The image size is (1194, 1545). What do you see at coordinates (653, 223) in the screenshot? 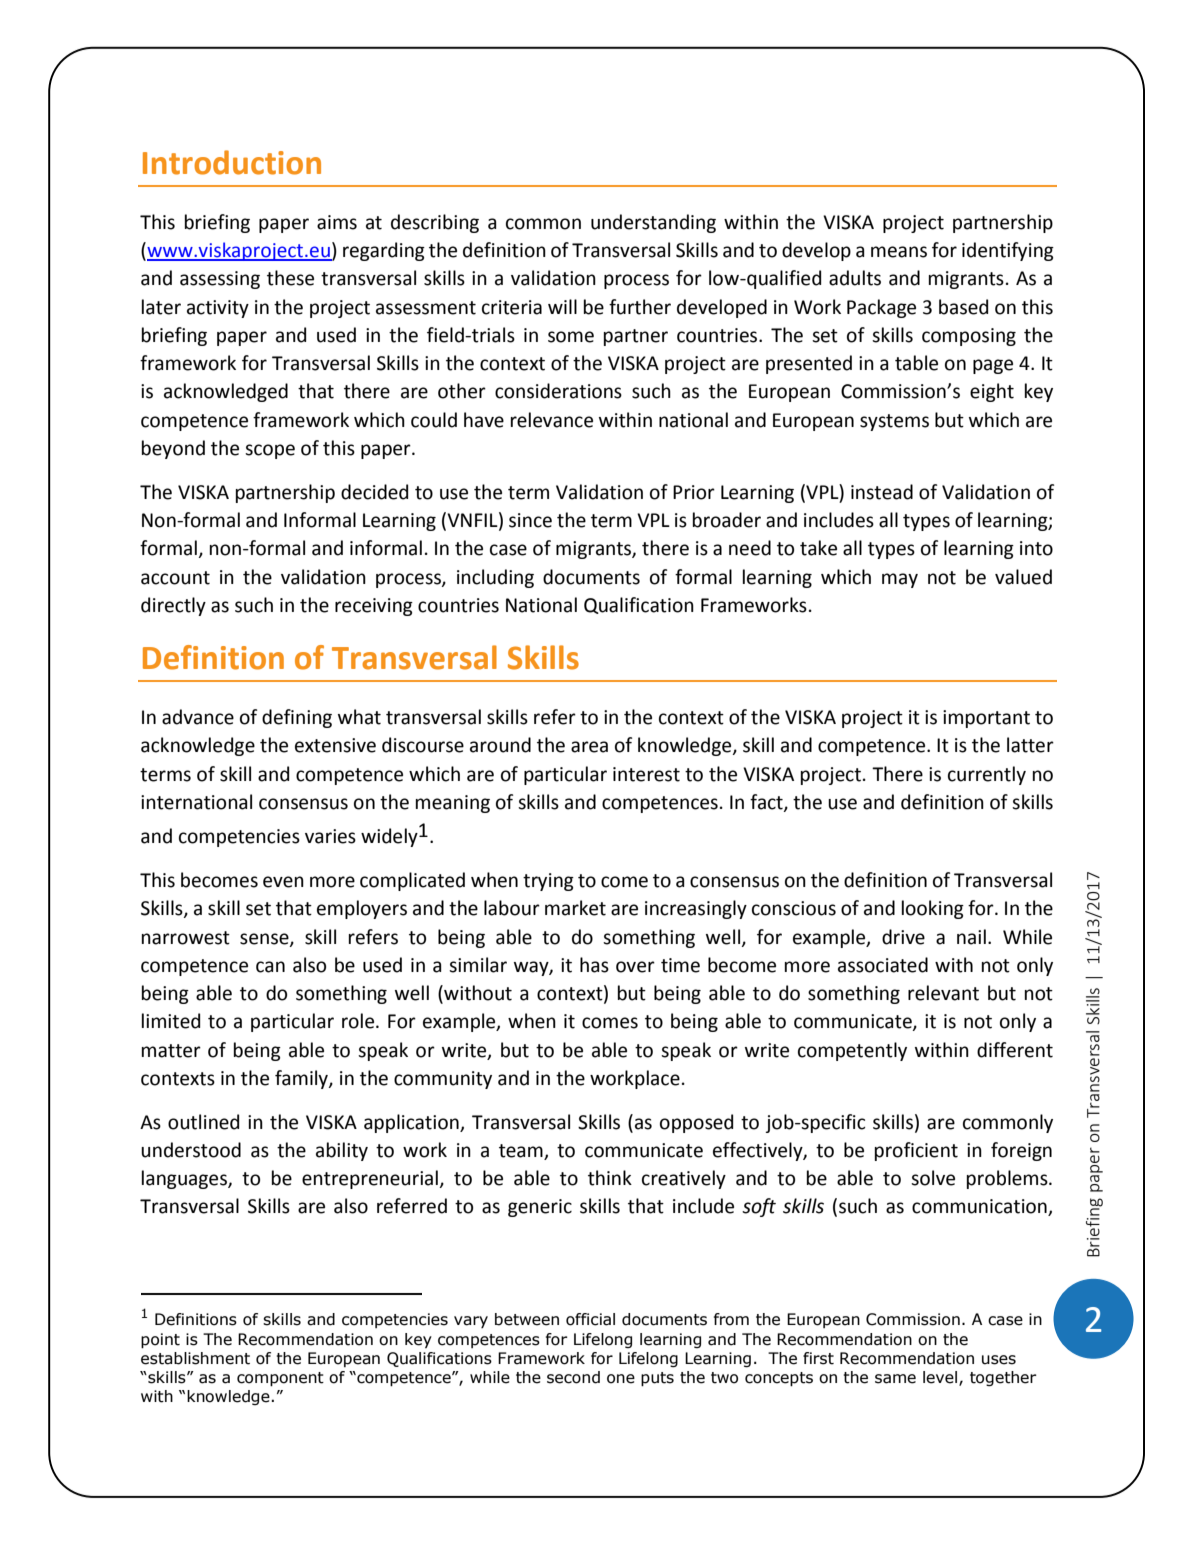
I see `understanding` at bounding box center [653, 223].
